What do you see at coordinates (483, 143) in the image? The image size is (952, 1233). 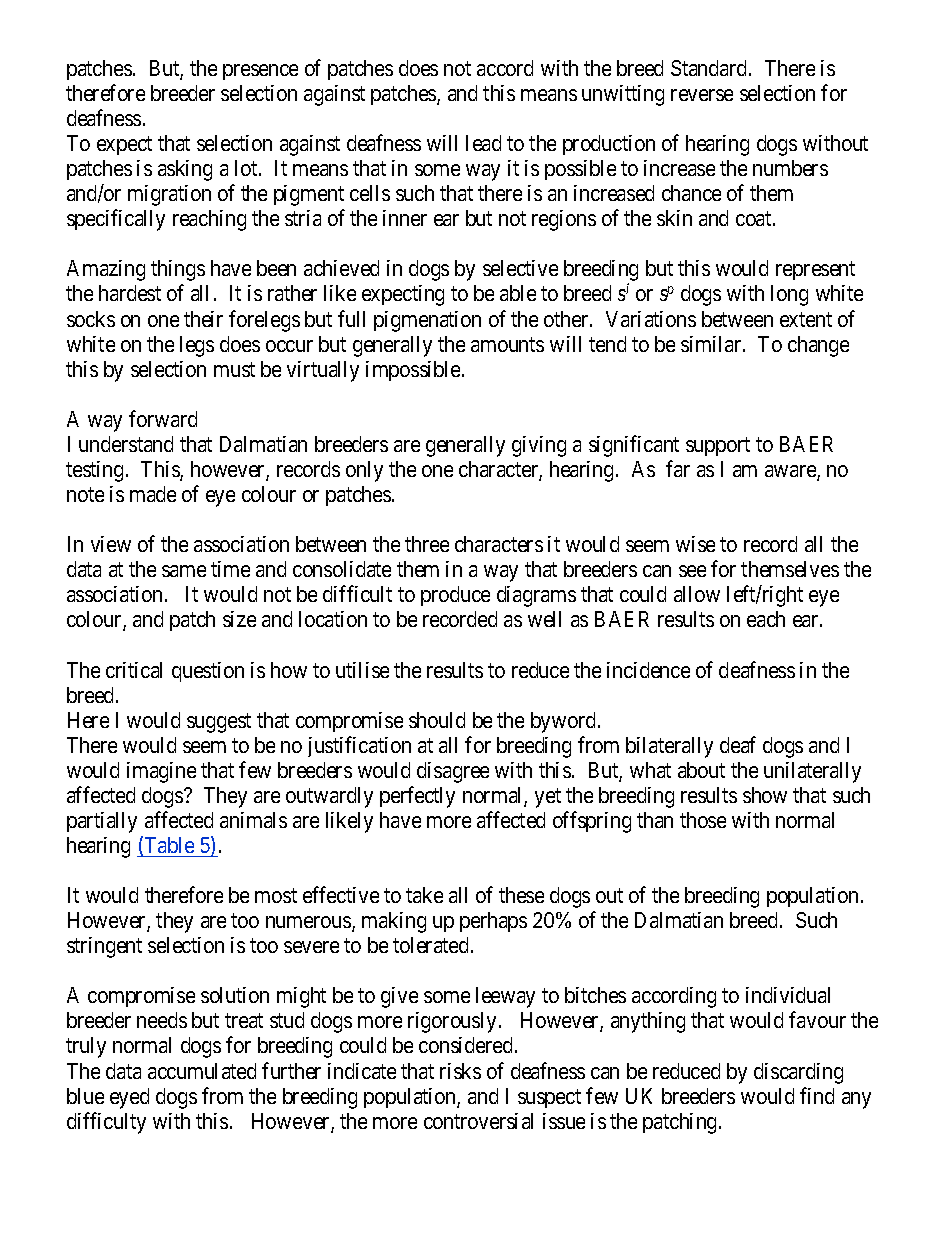 I see `lead` at bounding box center [483, 143].
